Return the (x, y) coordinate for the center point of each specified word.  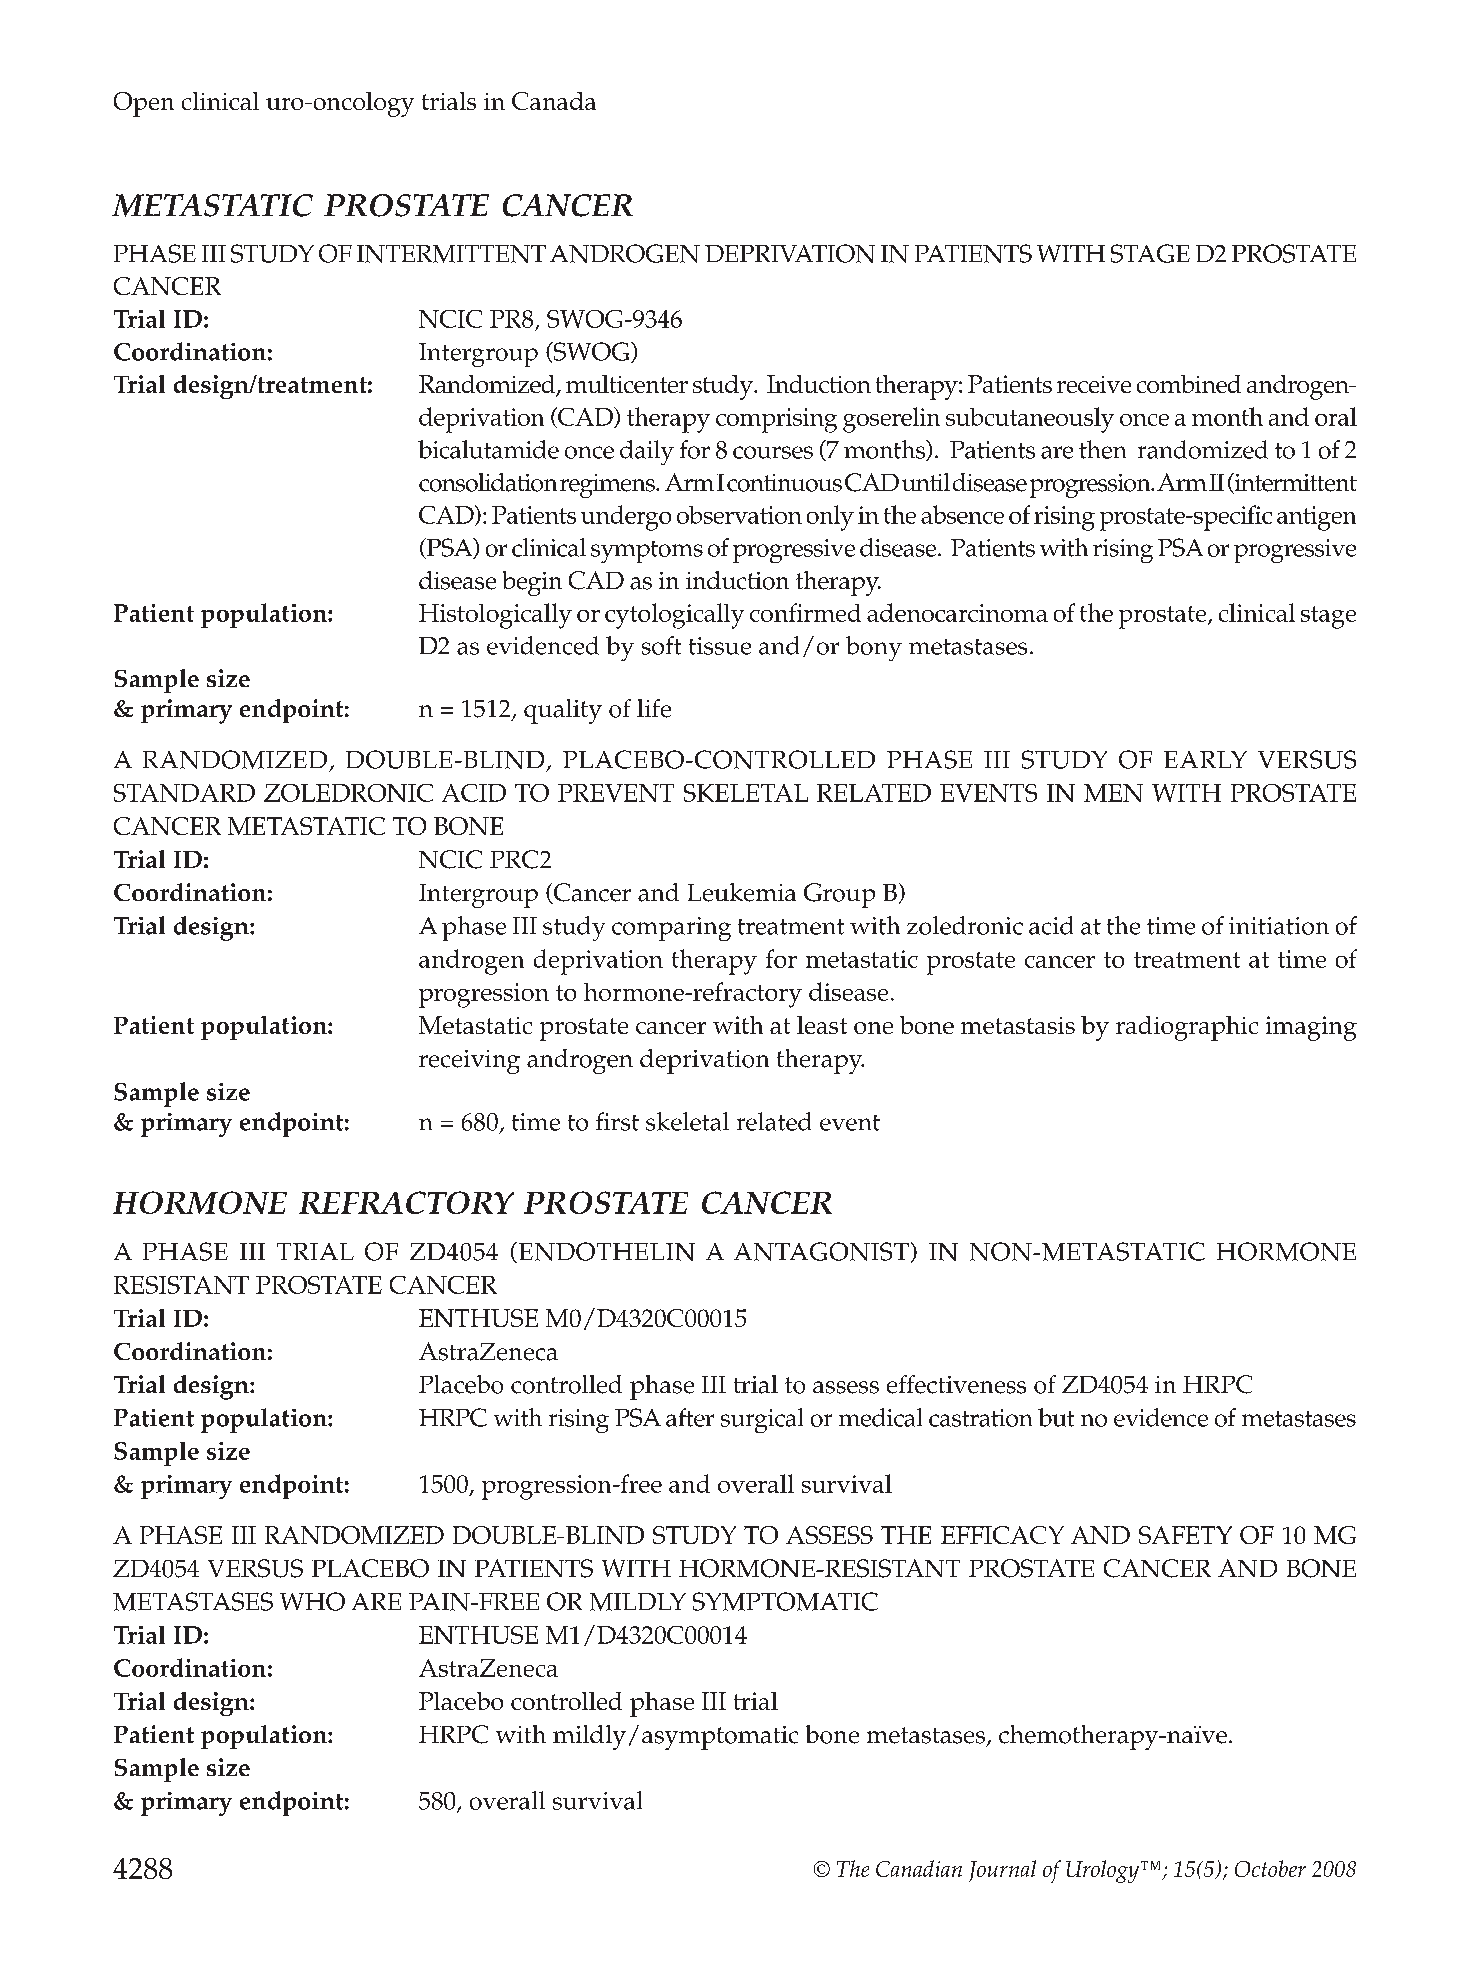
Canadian (919, 1868)
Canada (554, 101)
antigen (1316, 518)
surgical (762, 1420)
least (822, 1025)
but (1056, 1417)
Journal (1002, 1871)
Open (144, 104)
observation (739, 515)
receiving (469, 1062)
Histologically (495, 616)
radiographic (1187, 1028)
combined (1189, 384)
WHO (312, 1601)
